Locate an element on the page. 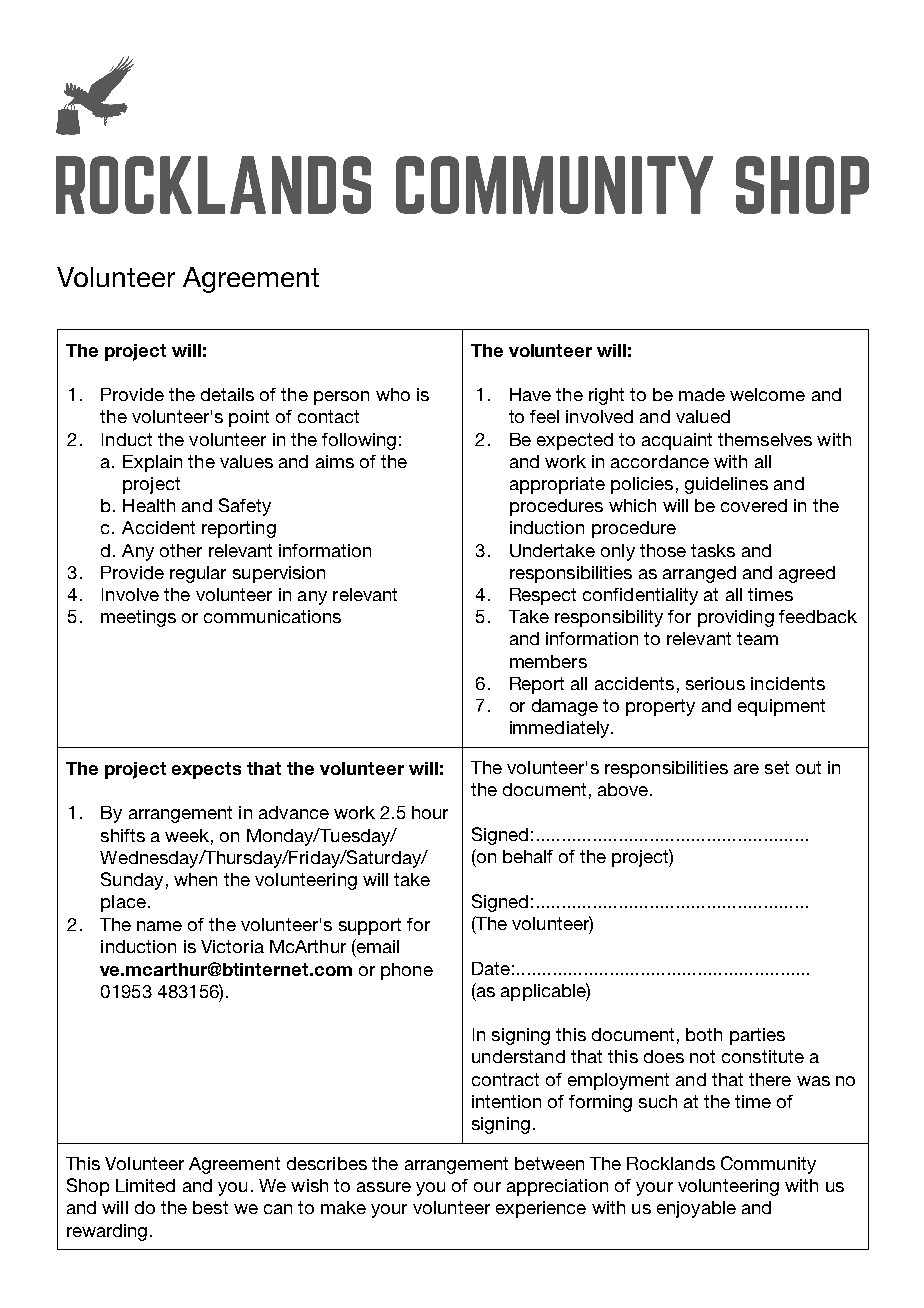 The height and width of the document is (1308, 924). details is located at coordinates (227, 394).
